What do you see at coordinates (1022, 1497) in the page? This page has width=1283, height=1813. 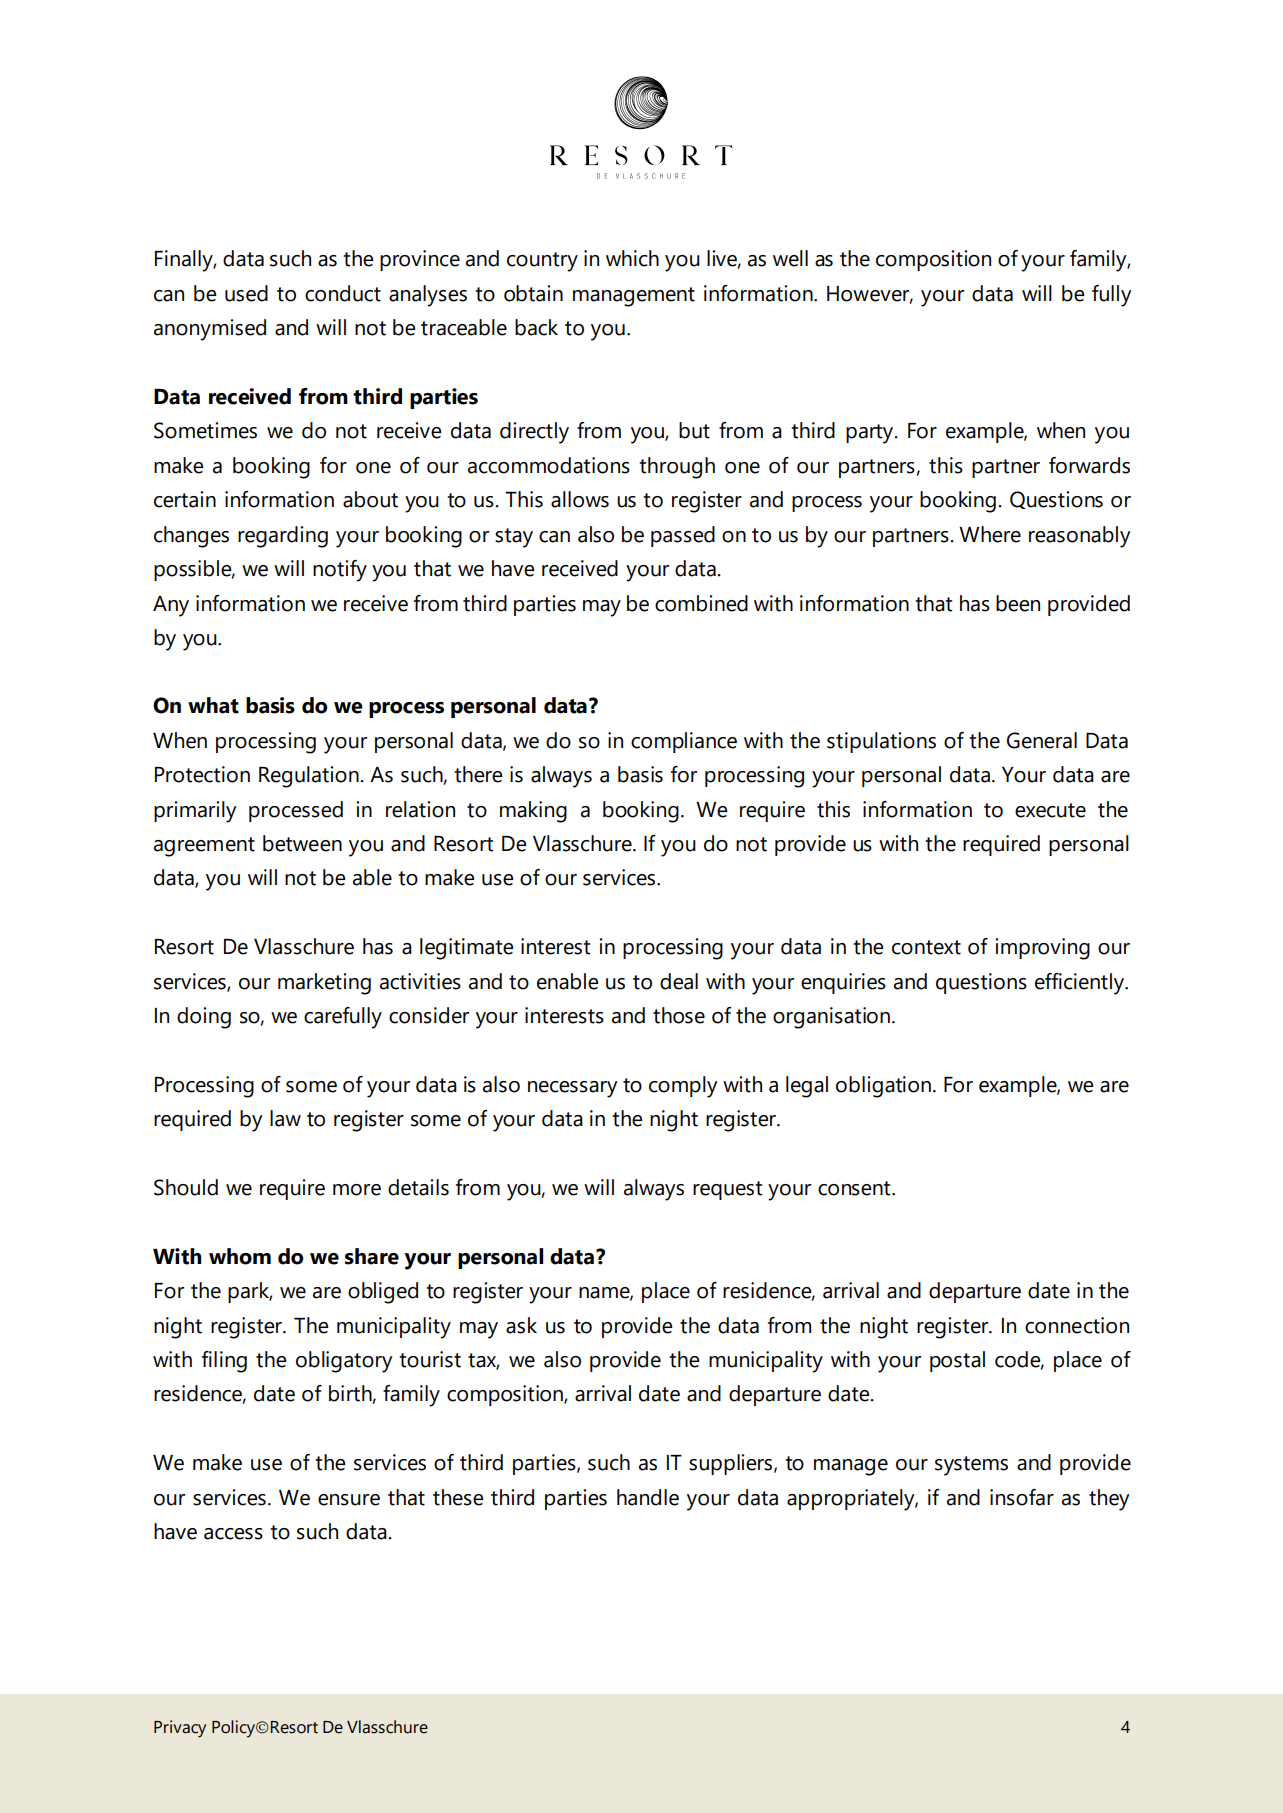 I see `insofar` at bounding box center [1022, 1497].
